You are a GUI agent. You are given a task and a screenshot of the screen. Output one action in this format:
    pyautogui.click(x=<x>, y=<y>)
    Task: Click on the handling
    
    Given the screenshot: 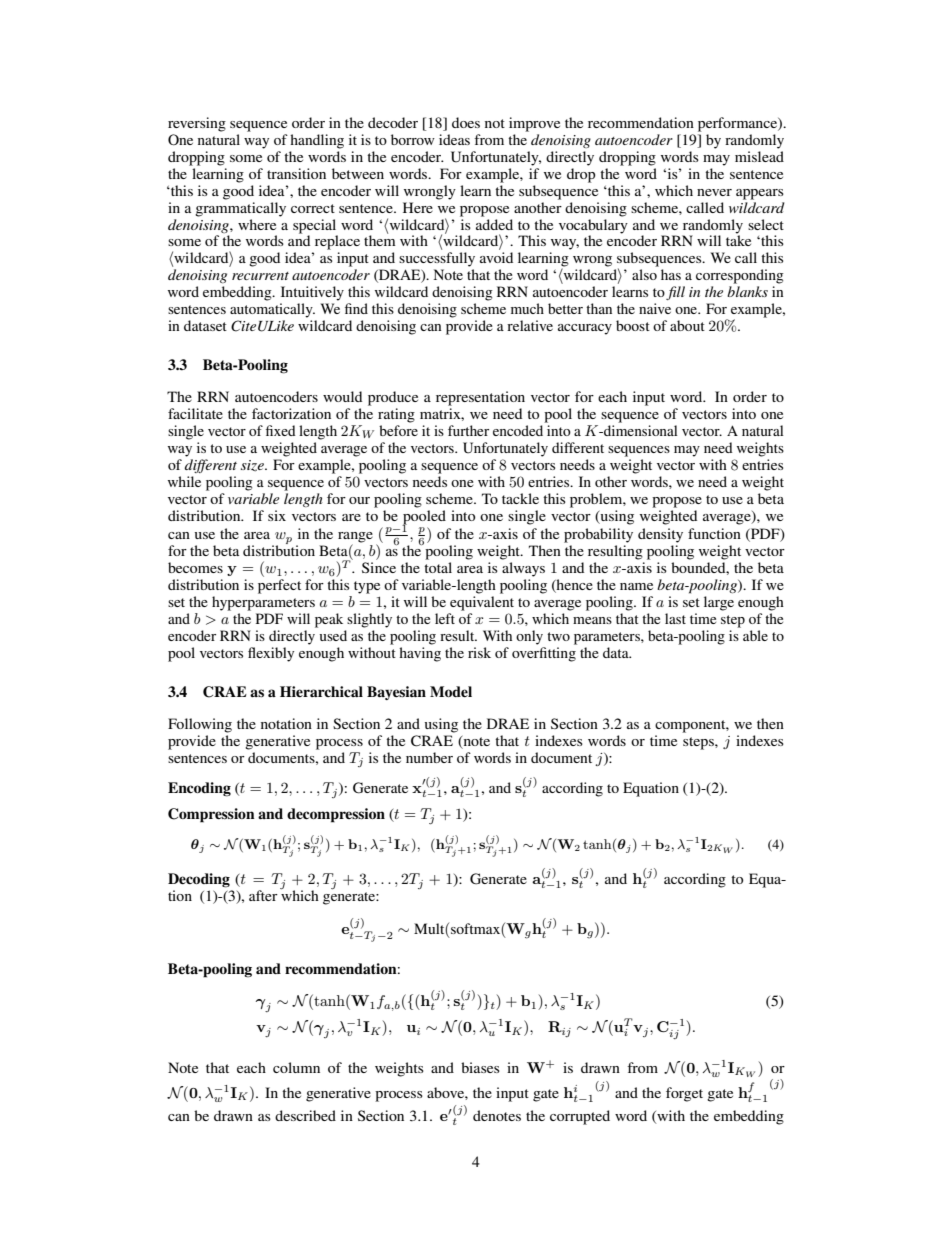 What is the action you would take?
    pyautogui.click(x=317, y=141)
